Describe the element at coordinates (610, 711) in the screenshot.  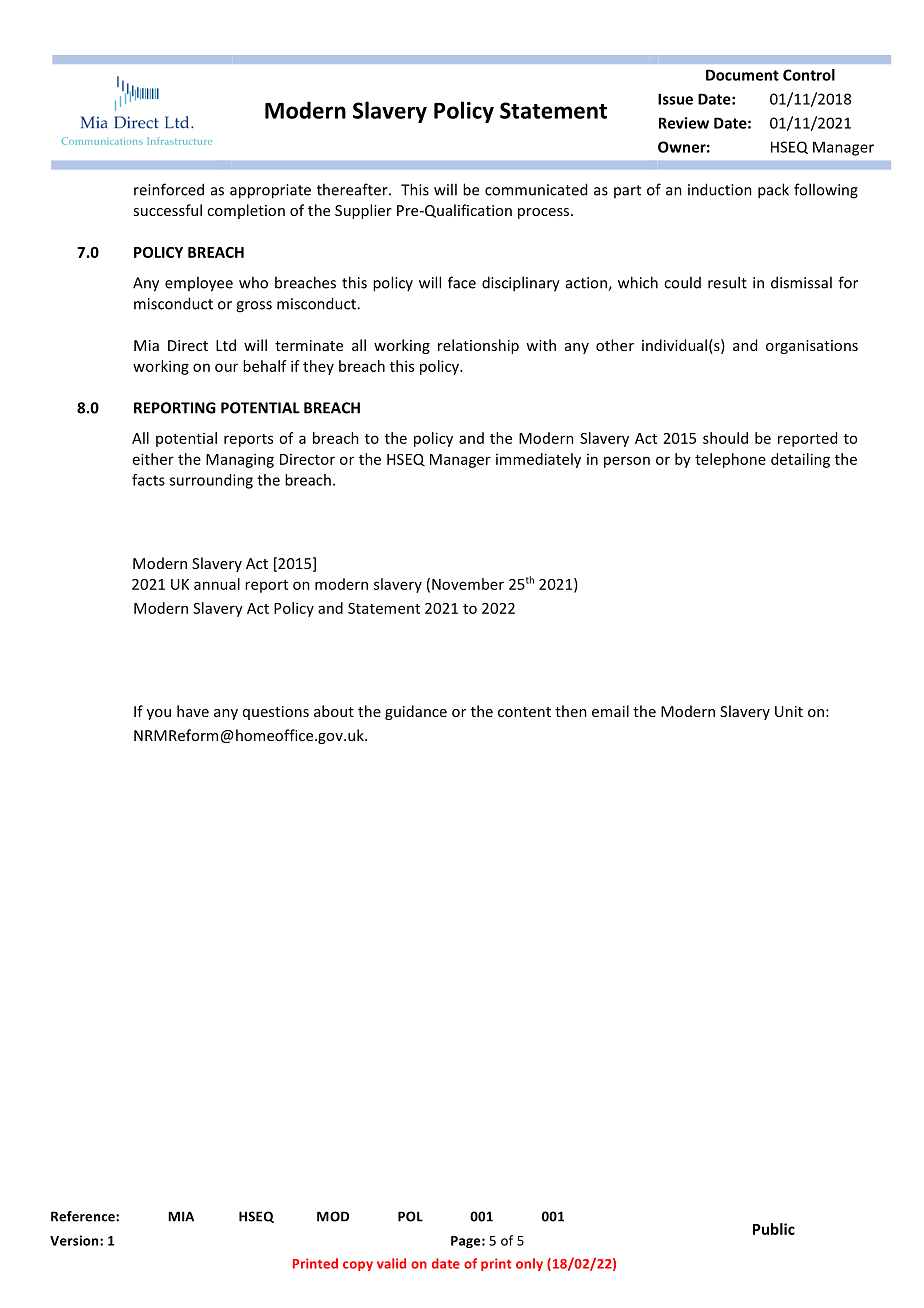
I see `email` at that location.
